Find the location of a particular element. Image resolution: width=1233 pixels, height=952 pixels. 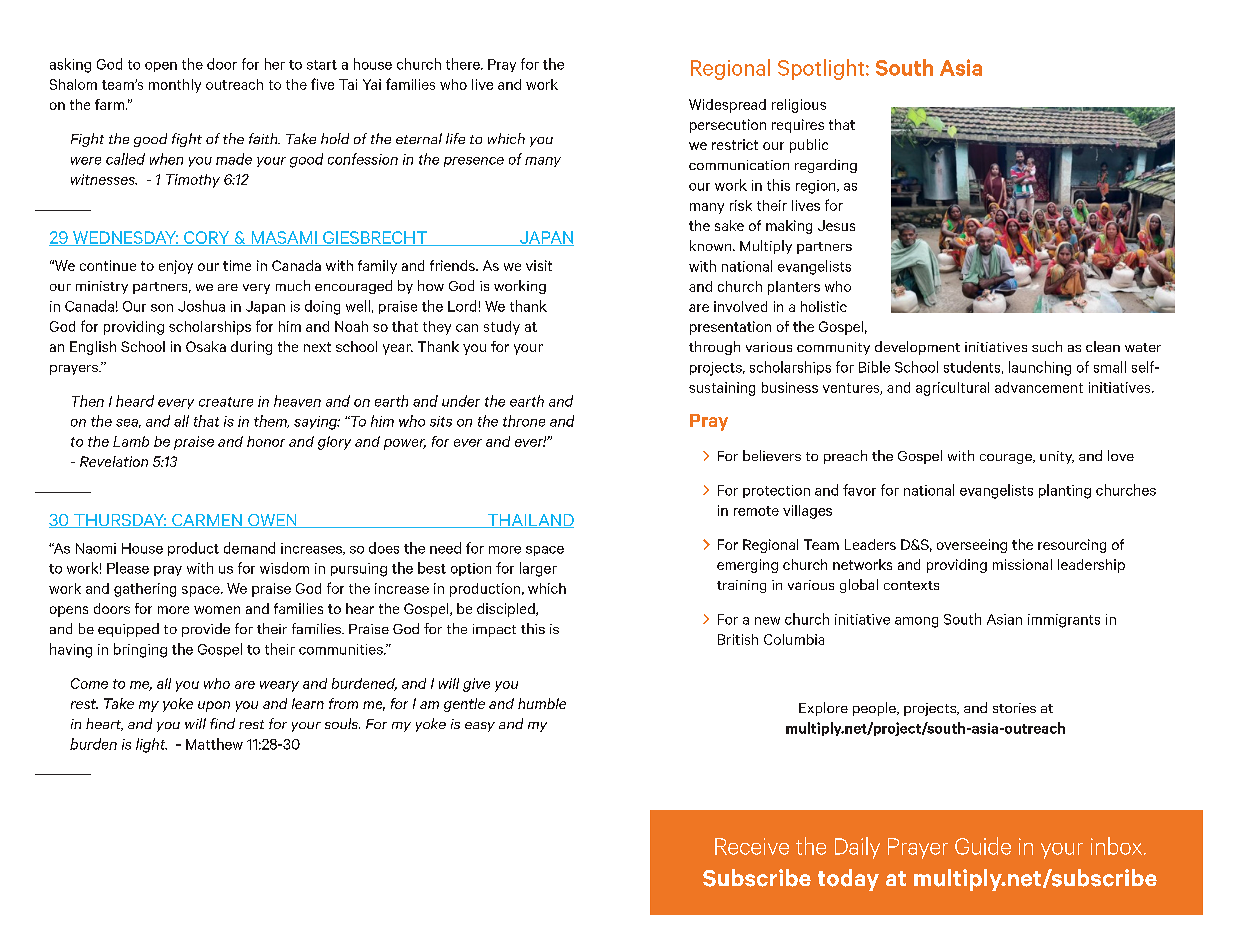

such is located at coordinates (1047, 346).
